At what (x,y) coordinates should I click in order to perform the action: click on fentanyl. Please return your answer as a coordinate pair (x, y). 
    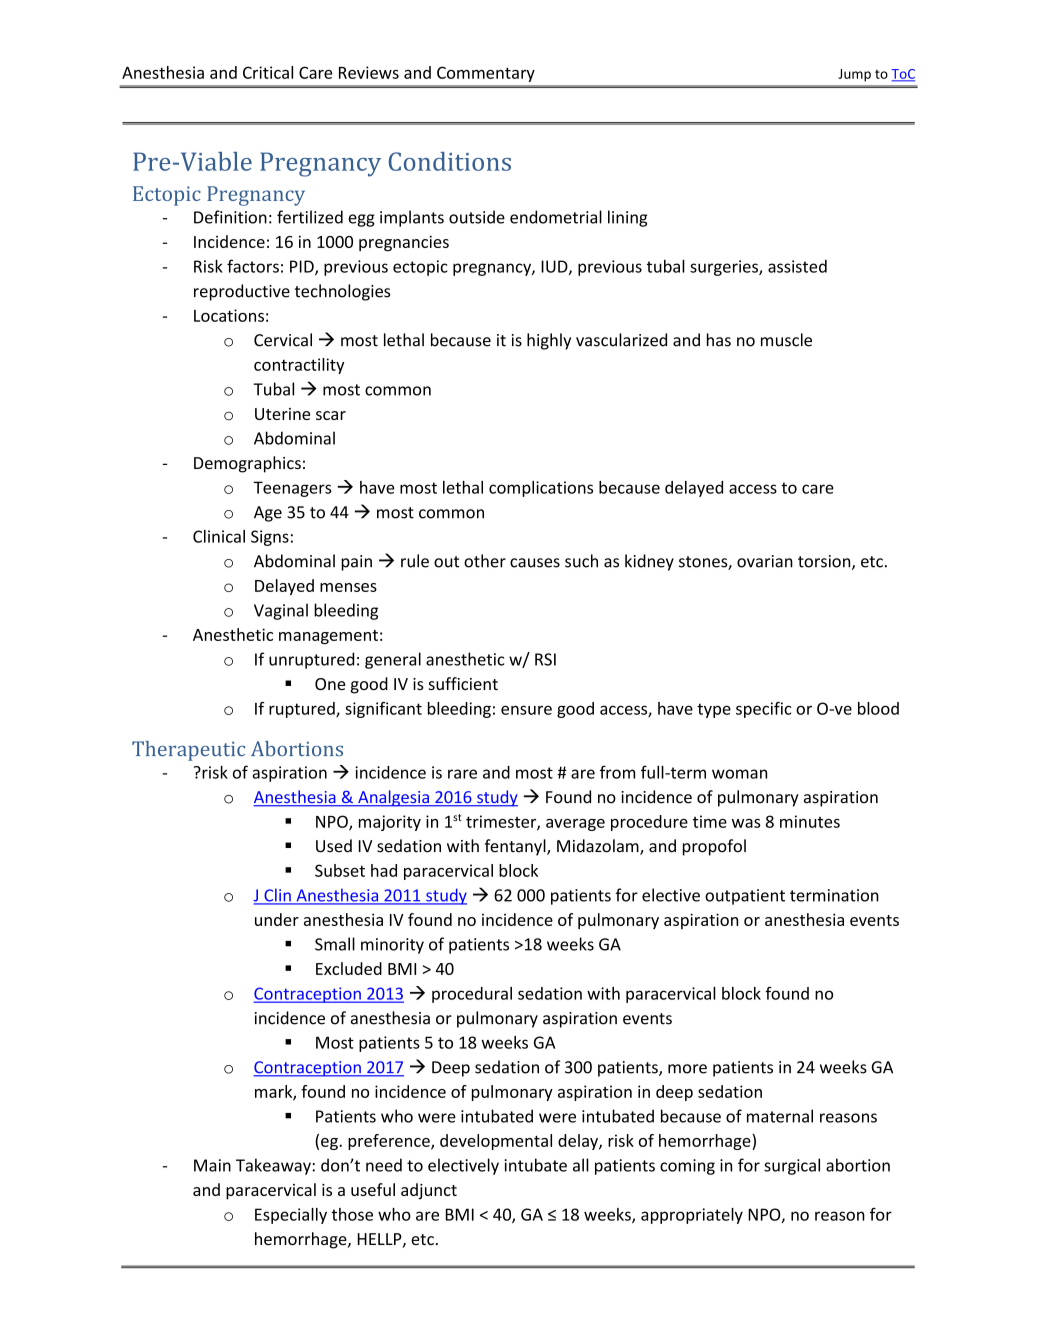
    Looking at the image, I should click on (516, 847).
